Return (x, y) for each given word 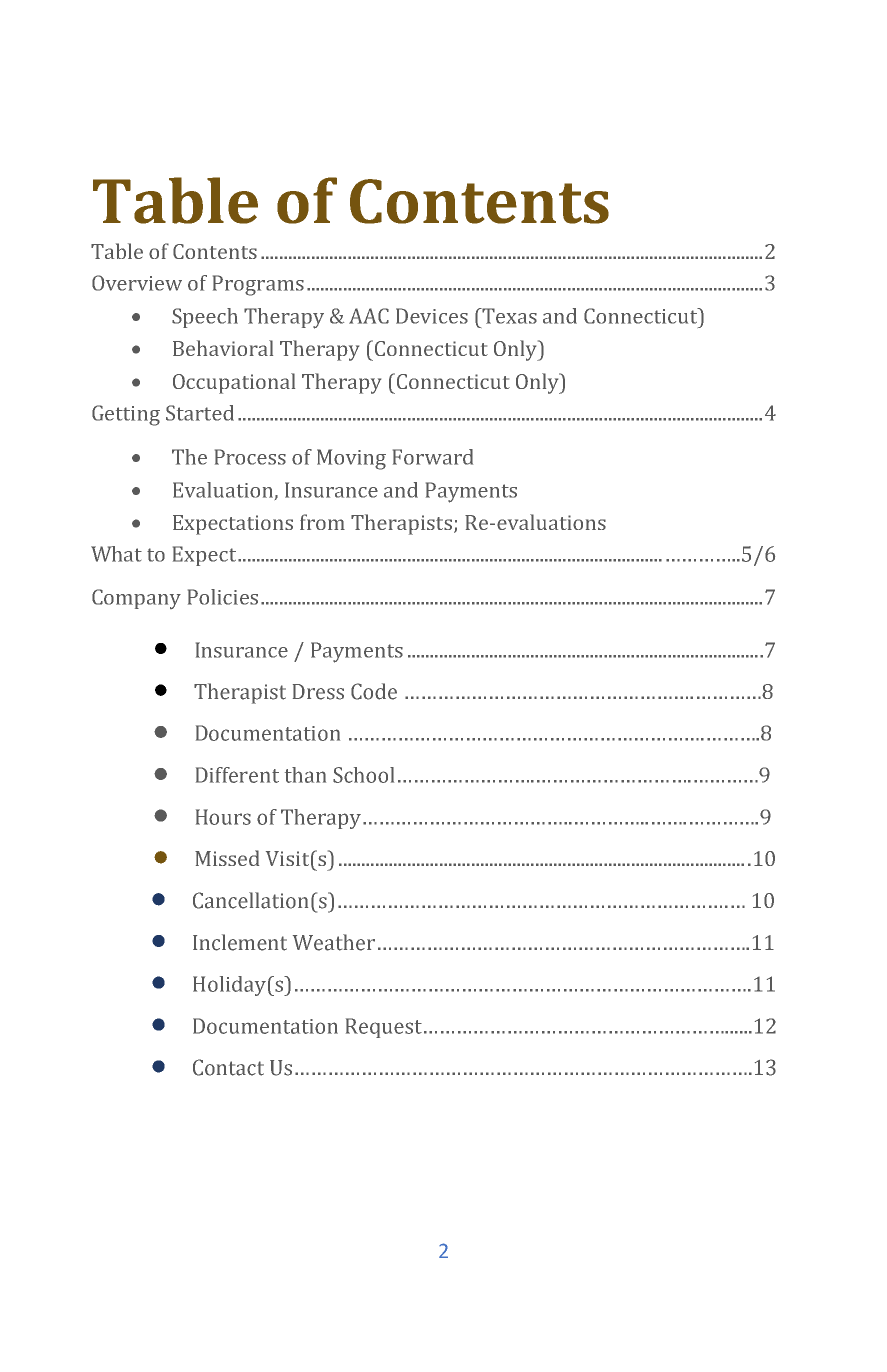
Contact (228, 1067)
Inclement (240, 942)
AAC (369, 316)
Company (136, 599)
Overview (137, 283)
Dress (318, 692)
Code (374, 691)
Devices (432, 316)
